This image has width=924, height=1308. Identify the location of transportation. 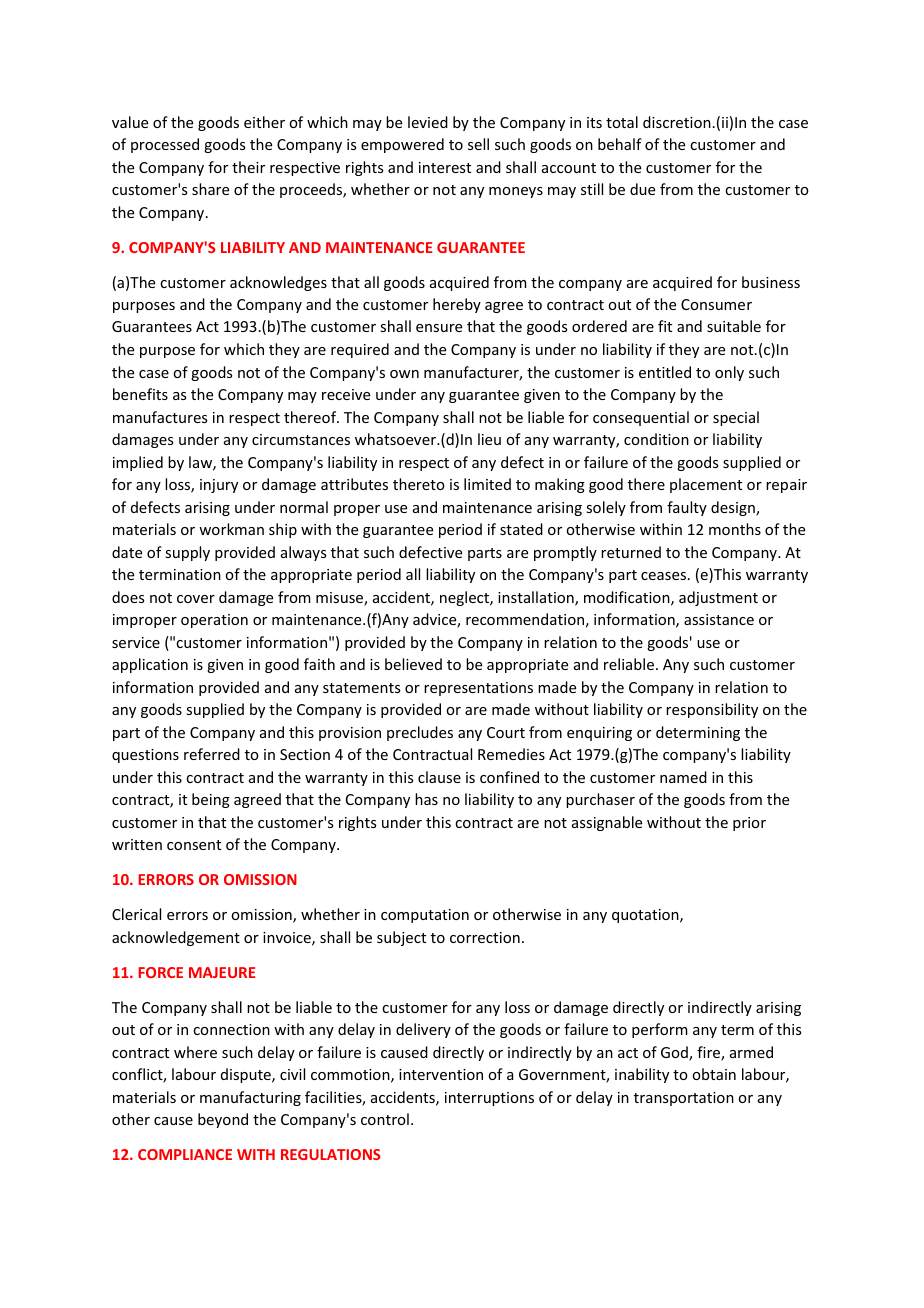
(684, 1099).
